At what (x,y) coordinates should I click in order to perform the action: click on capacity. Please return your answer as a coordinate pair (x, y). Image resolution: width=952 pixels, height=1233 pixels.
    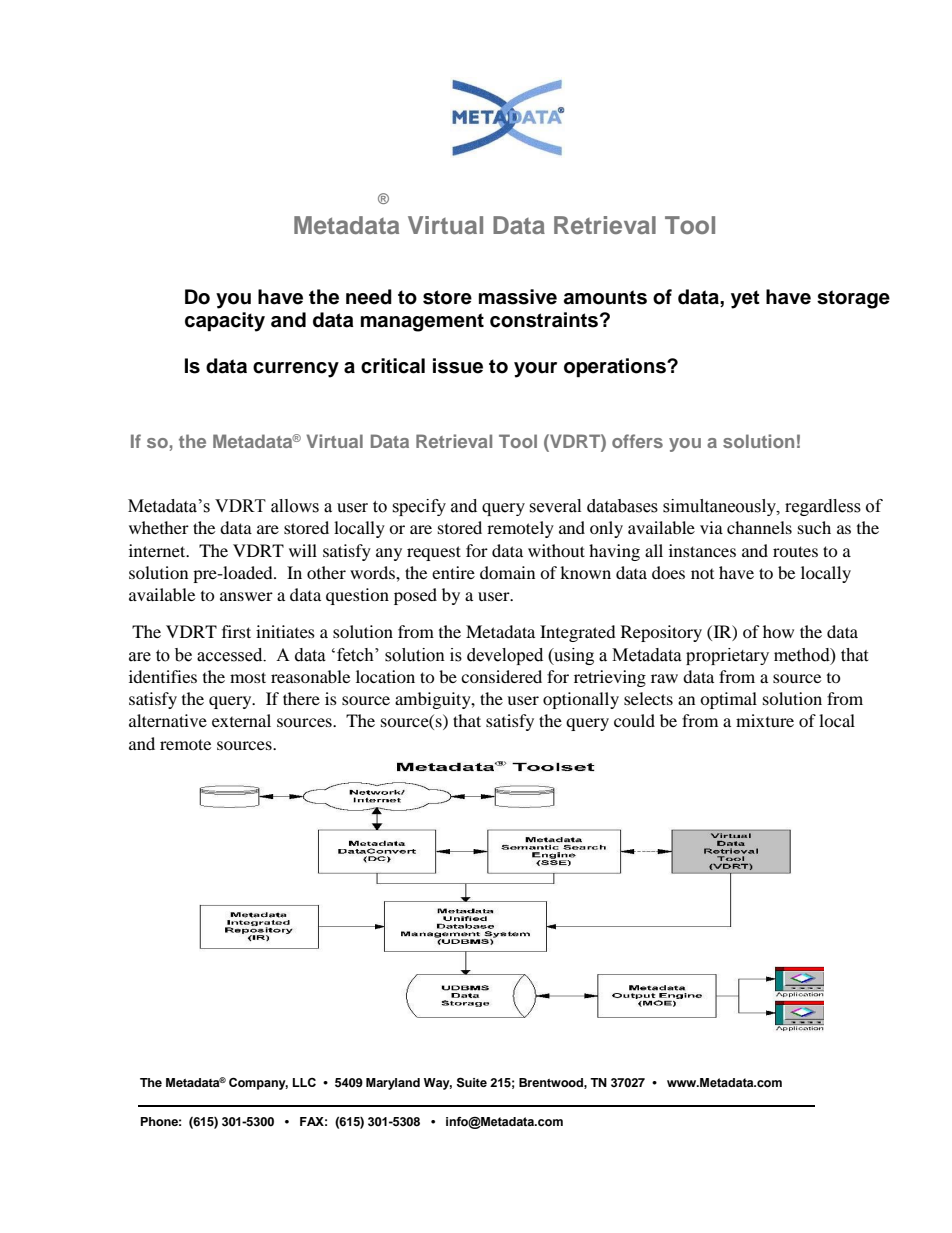
    Looking at the image, I should click on (225, 322).
